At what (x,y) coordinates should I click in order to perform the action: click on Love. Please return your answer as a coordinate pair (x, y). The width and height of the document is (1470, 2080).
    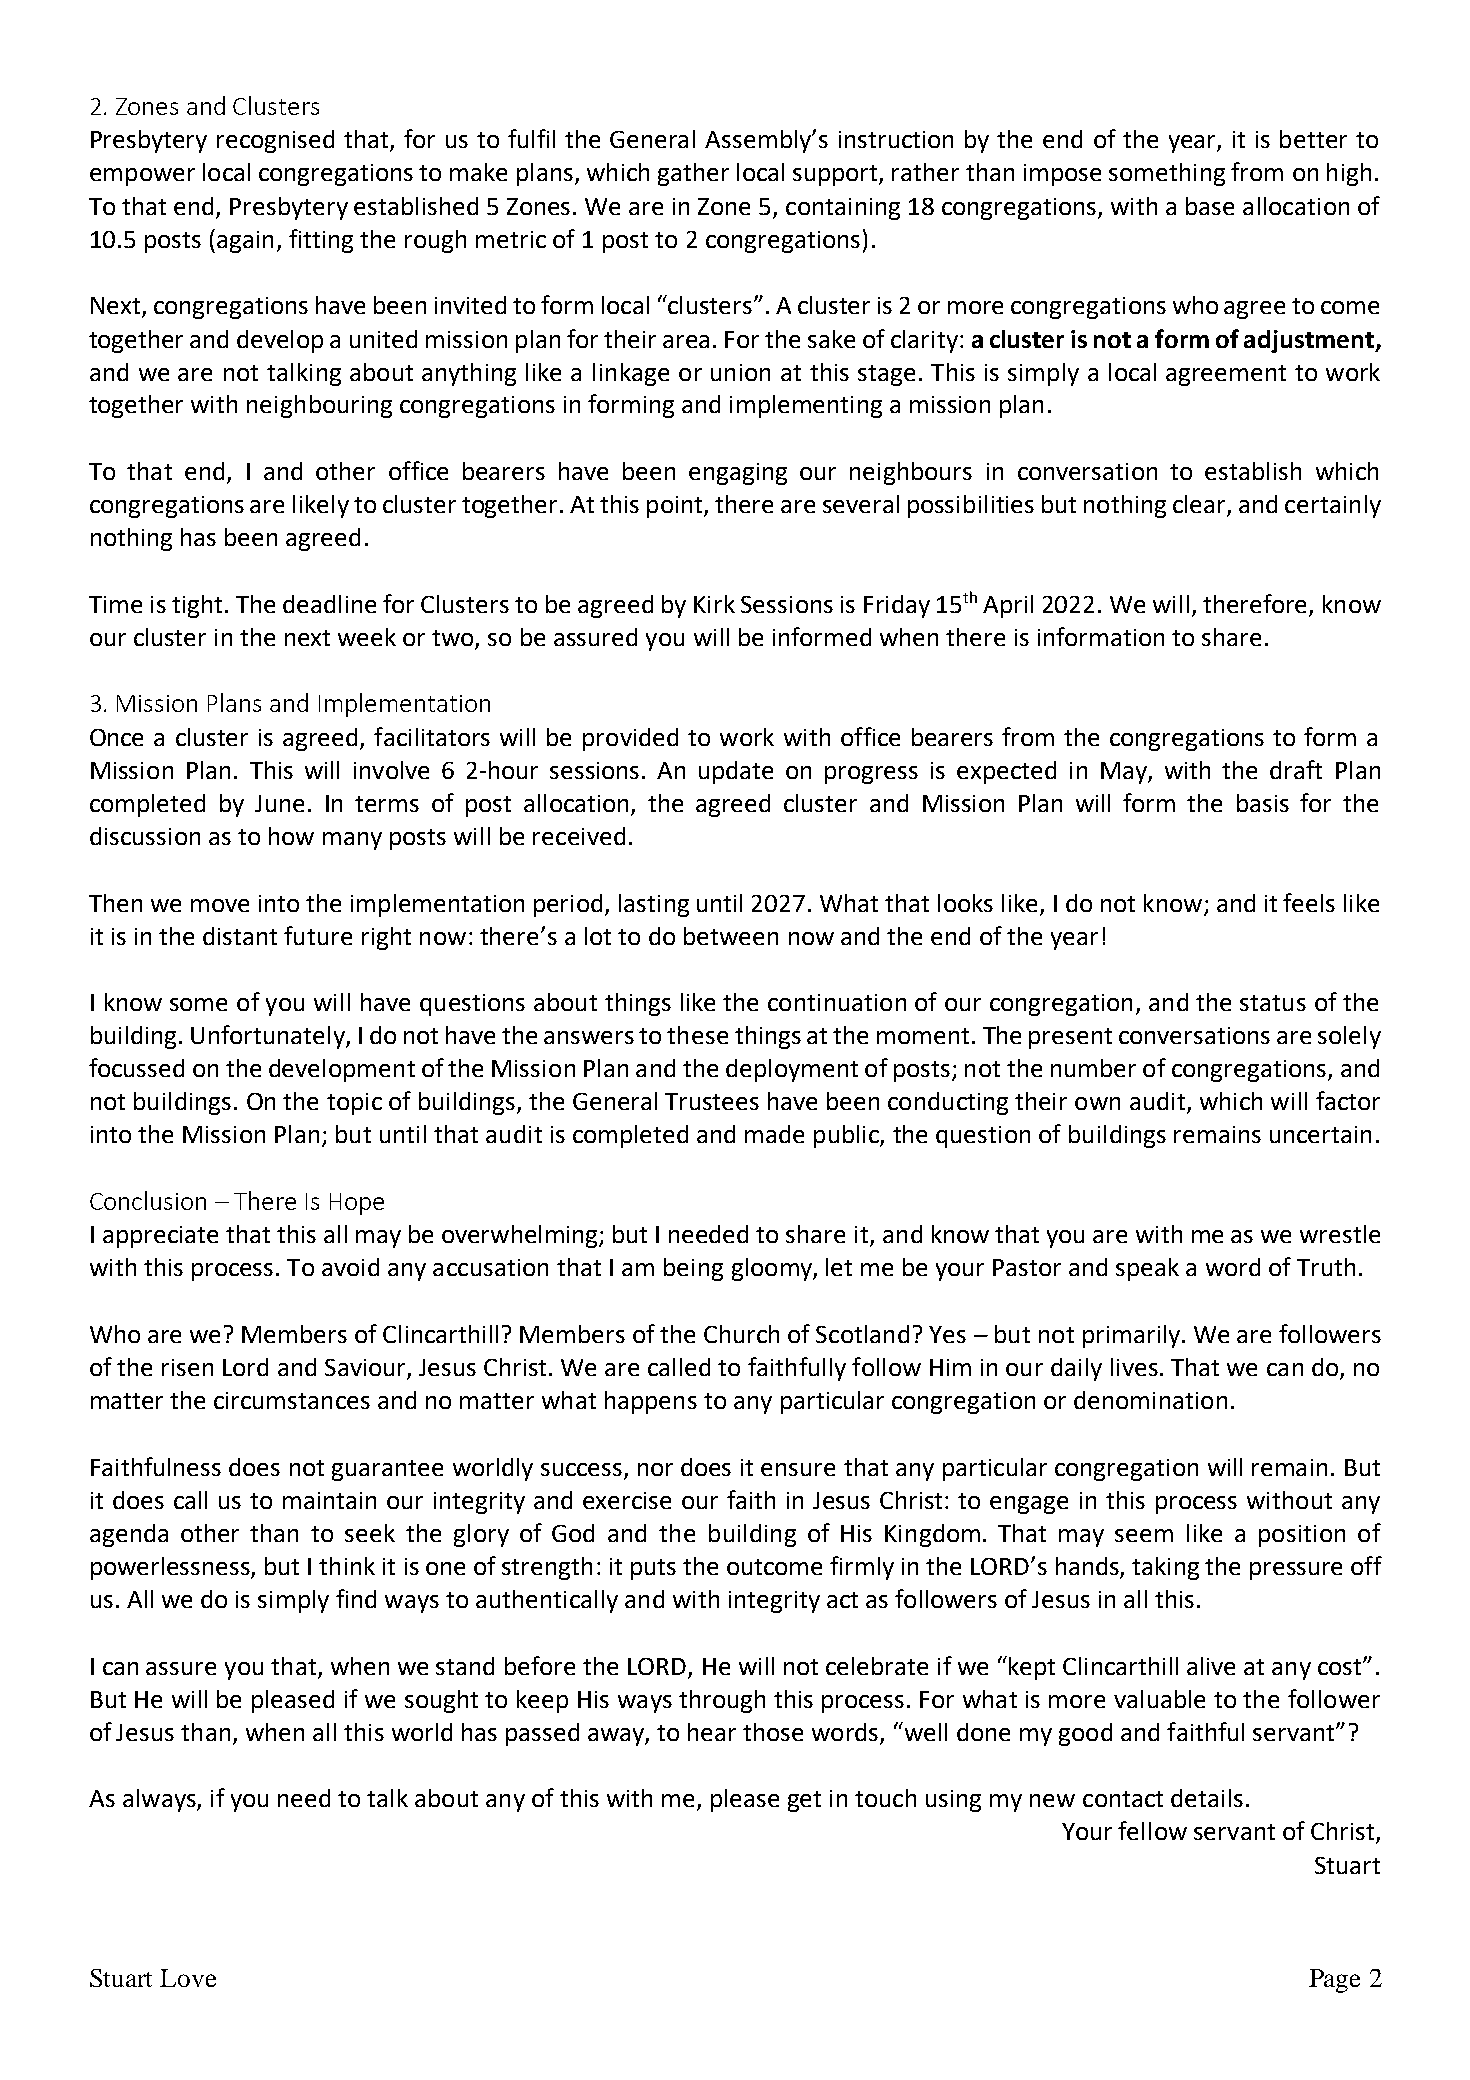
    Looking at the image, I should click on (188, 1978).
